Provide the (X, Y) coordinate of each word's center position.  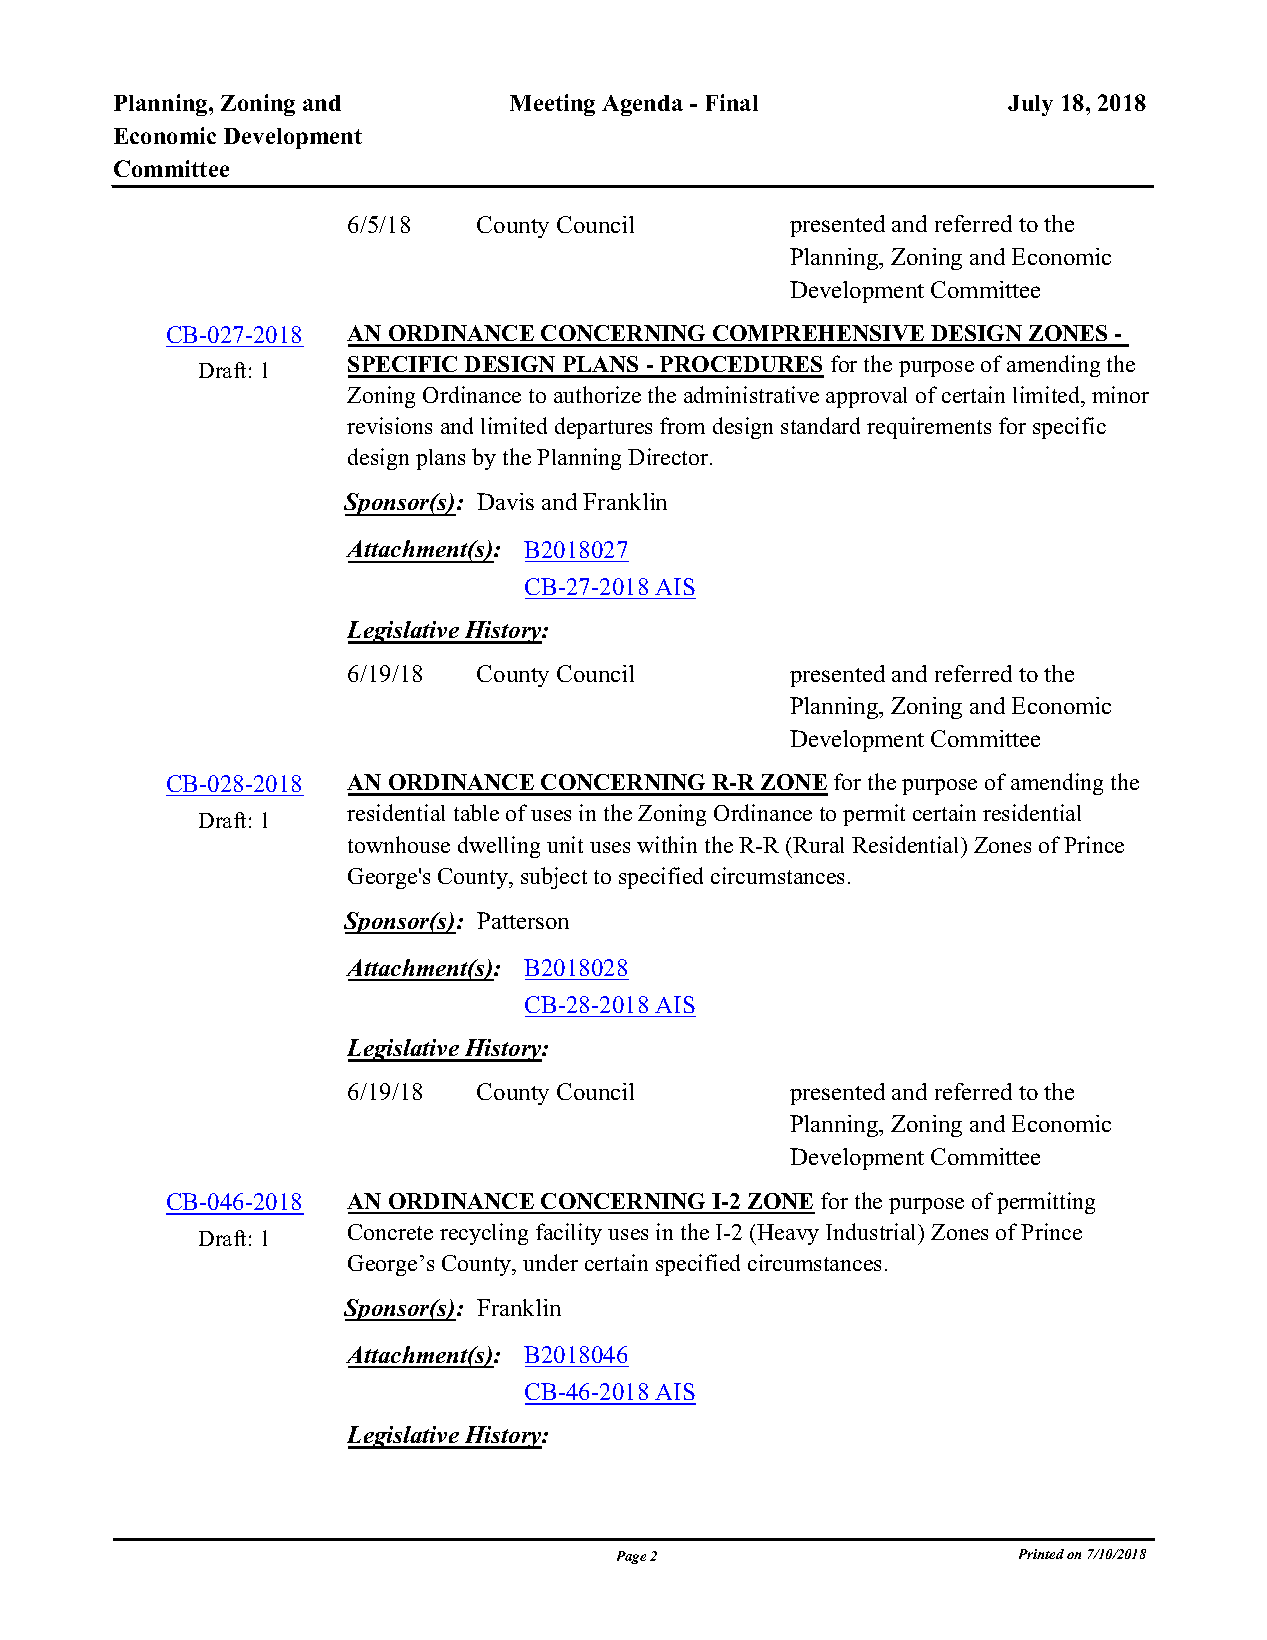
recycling (484, 1234)
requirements (929, 428)
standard (820, 425)
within (667, 844)
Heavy (787, 1234)
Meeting (552, 105)
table (476, 812)
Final (732, 102)
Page (631, 1557)
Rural (818, 845)
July (1030, 105)
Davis (505, 501)
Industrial (873, 1231)
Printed (1041, 1554)
